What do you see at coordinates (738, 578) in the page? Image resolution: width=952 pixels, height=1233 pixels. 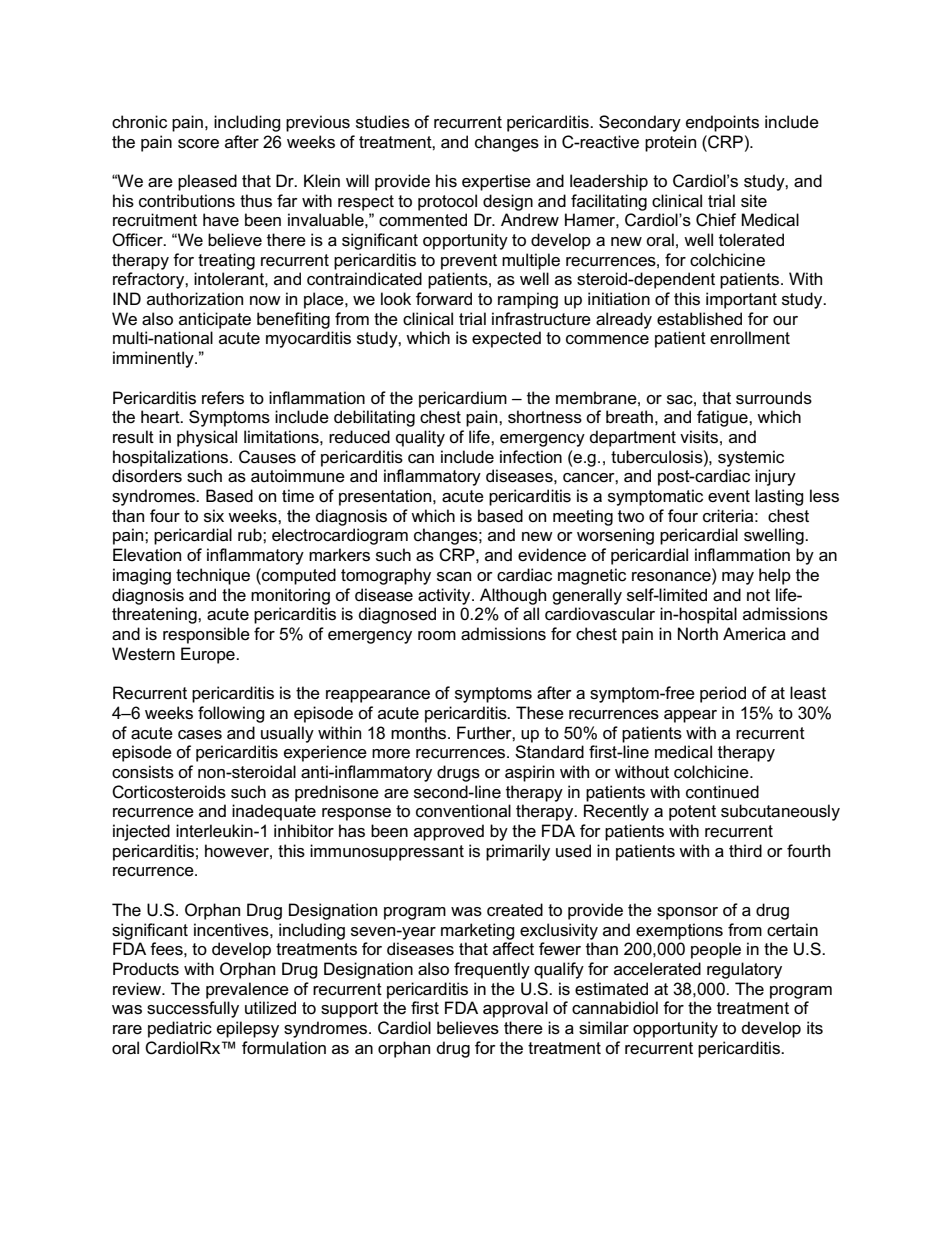 I see `may` at bounding box center [738, 578].
